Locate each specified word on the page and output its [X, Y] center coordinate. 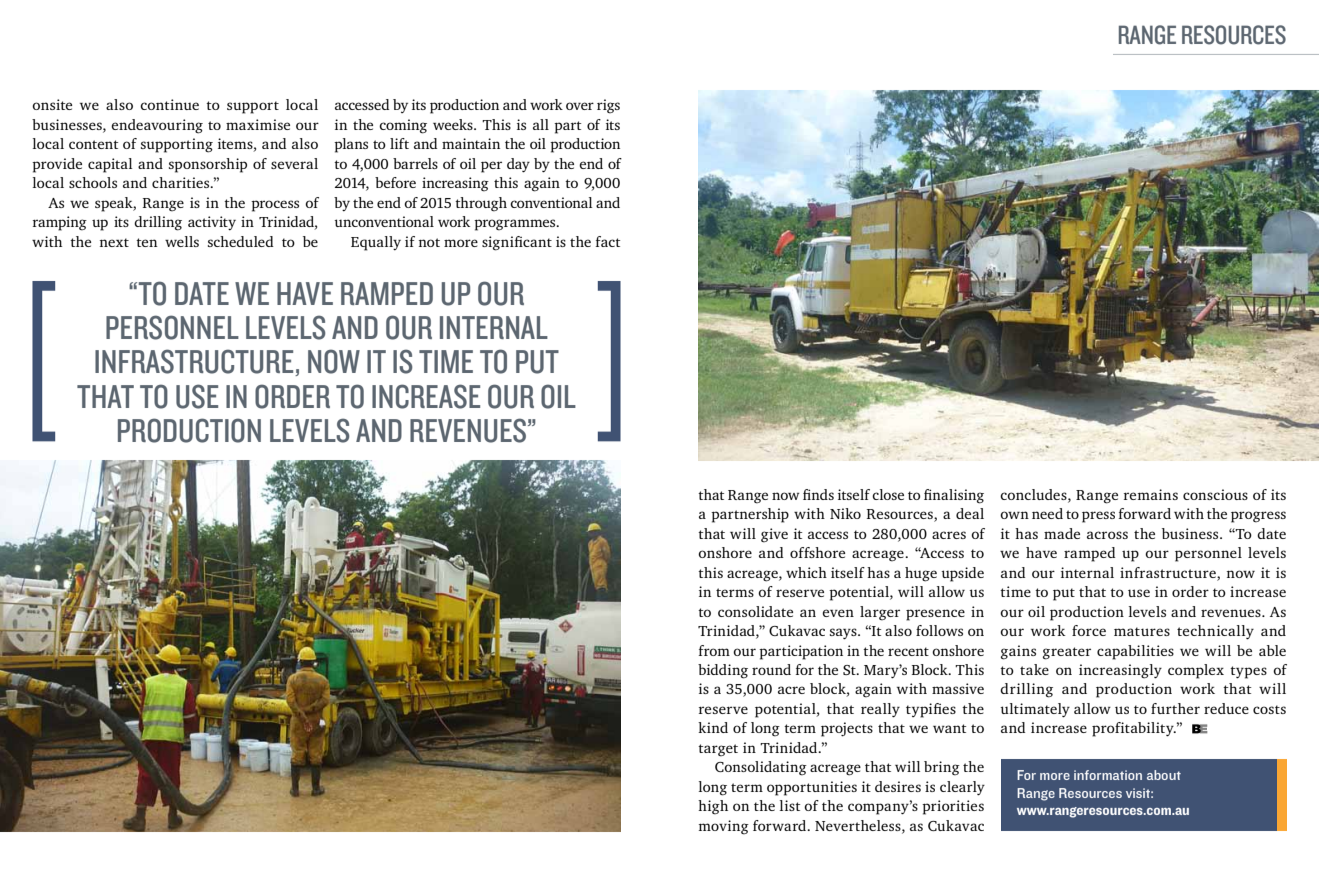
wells [182, 241]
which [806, 572]
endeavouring [157, 126]
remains [1151, 494]
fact [608, 241]
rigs [608, 106]
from [714, 650]
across [1107, 535]
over [580, 106]
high [713, 807]
